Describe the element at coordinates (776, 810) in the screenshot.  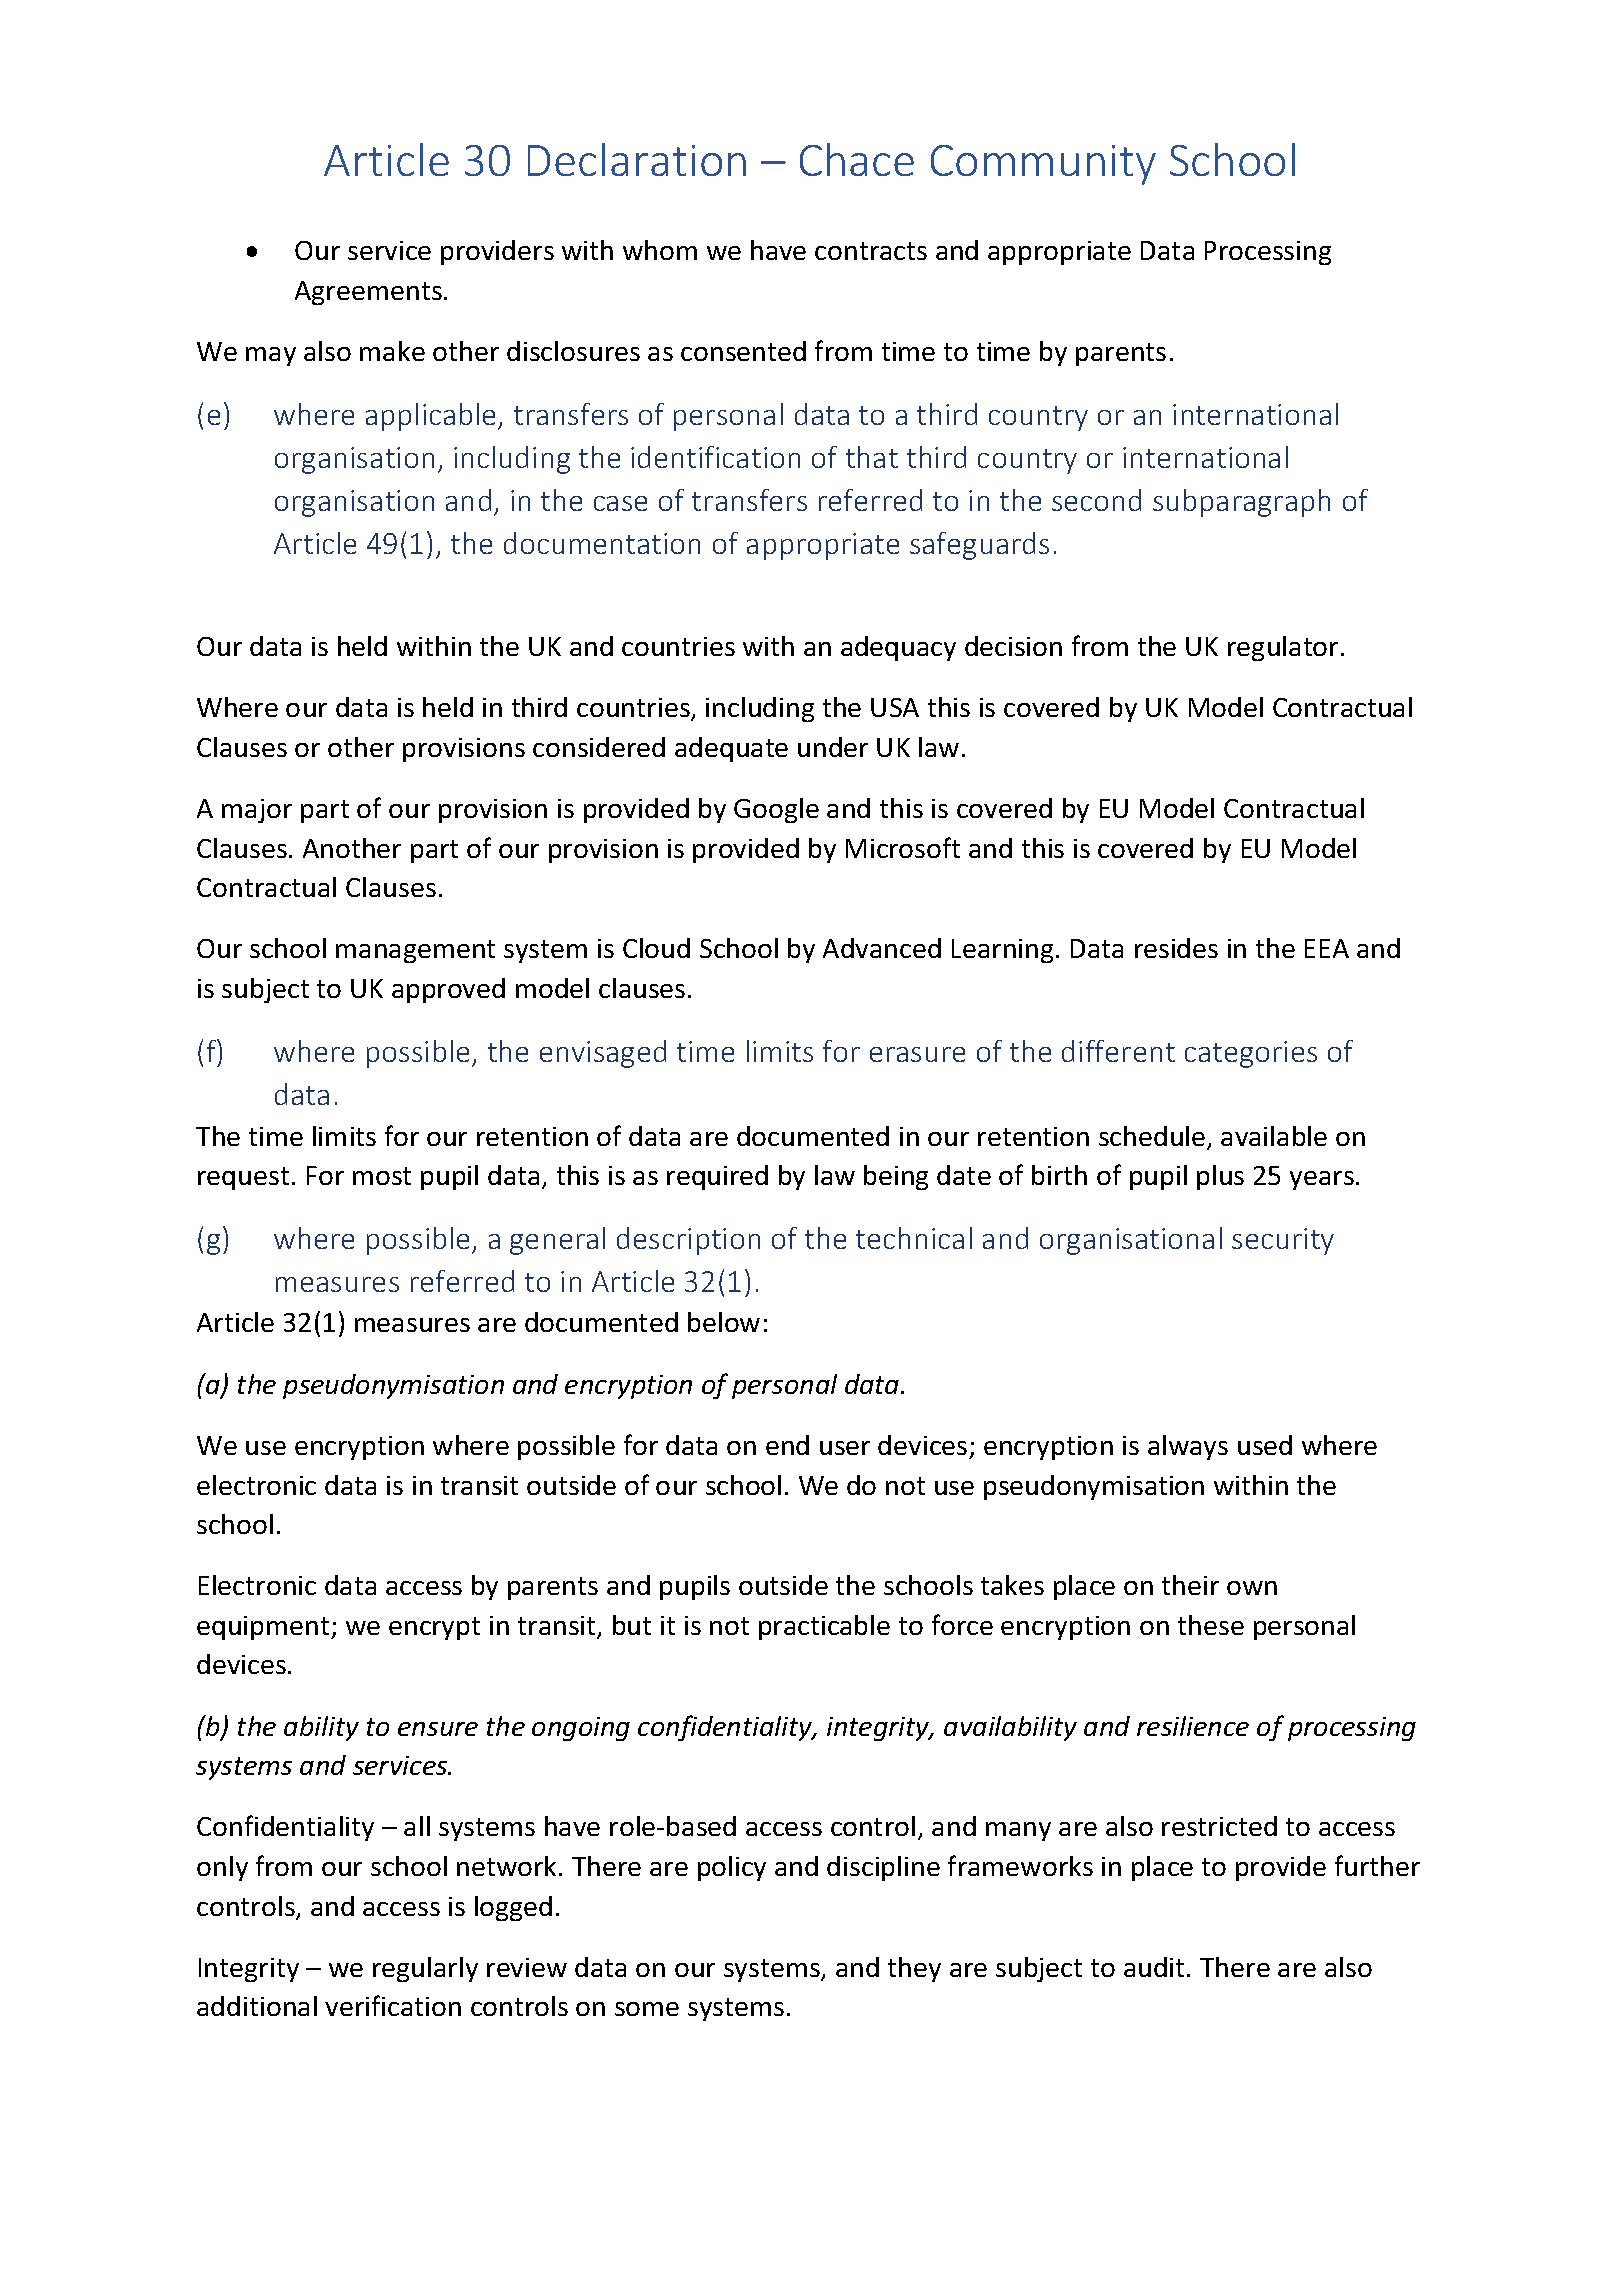
I see `Google` at that location.
